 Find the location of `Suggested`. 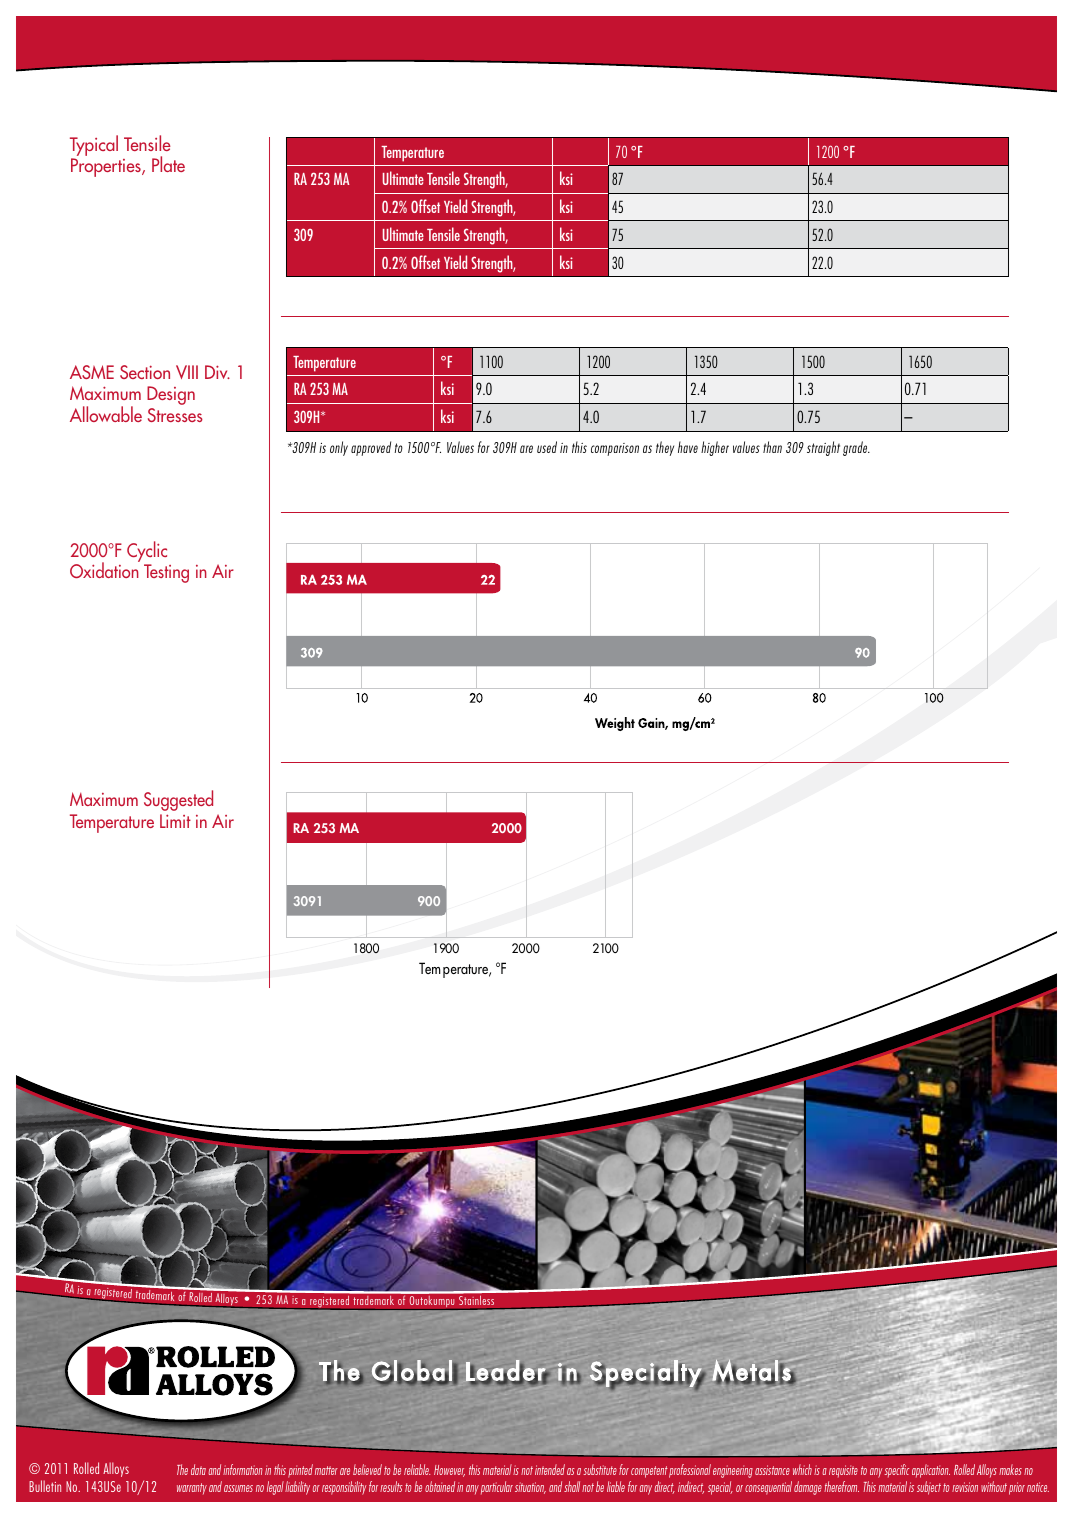

Suggested is located at coordinates (178, 800).
